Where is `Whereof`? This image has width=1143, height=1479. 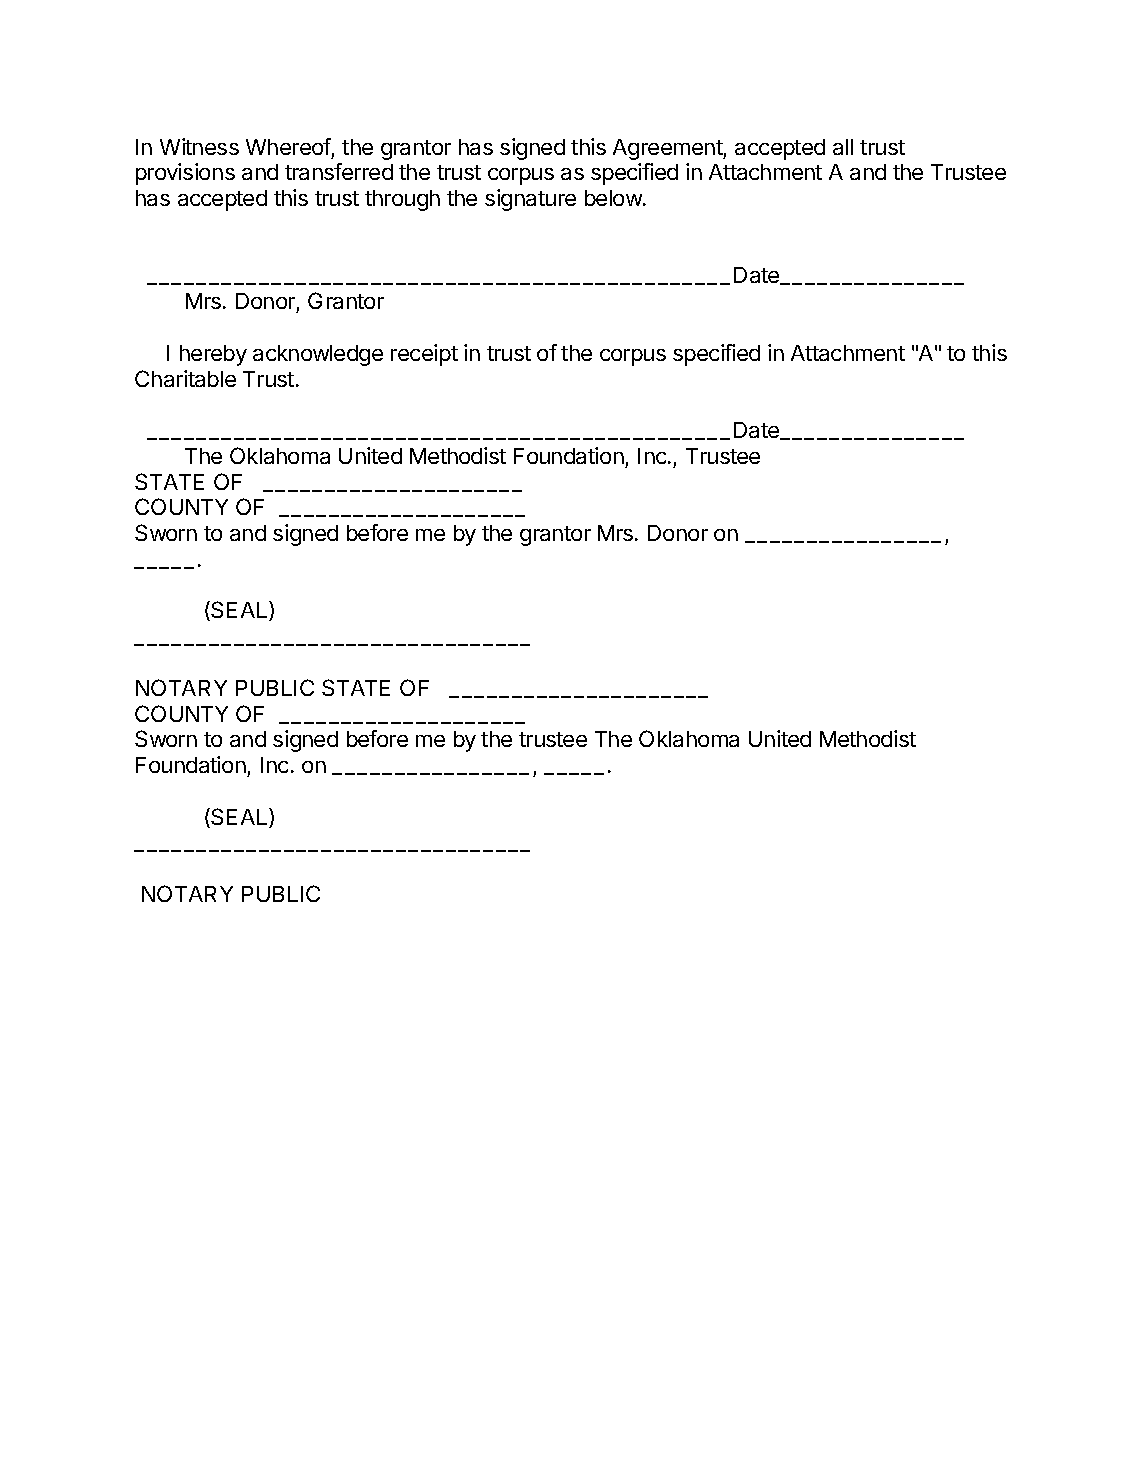
Whereof is located at coordinates (288, 146).
